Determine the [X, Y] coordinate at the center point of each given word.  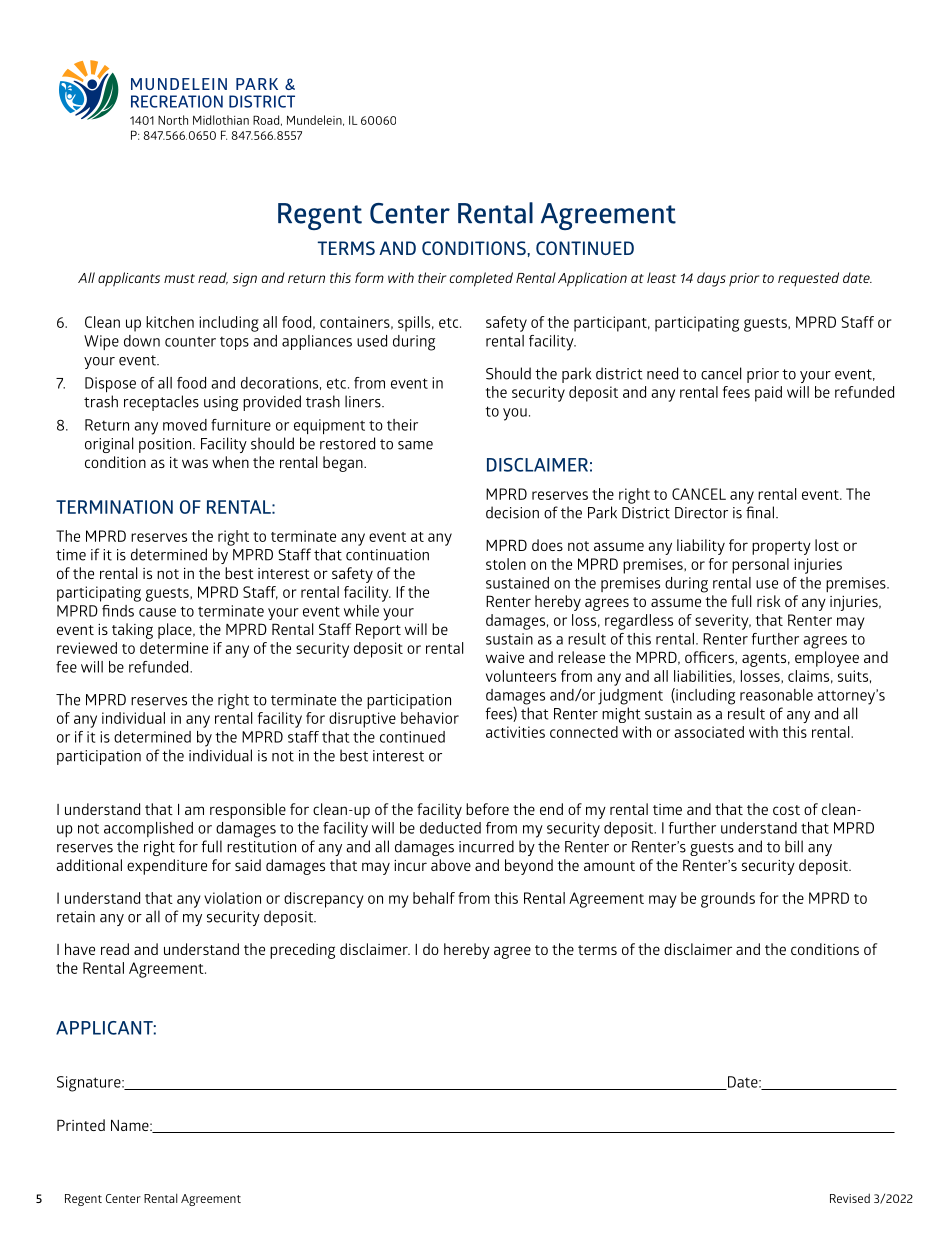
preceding [302, 951]
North [173, 120]
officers [710, 658]
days [711, 279]
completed [481, 279]
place [176, 631]
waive [505, 657]
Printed [81, 1125]
